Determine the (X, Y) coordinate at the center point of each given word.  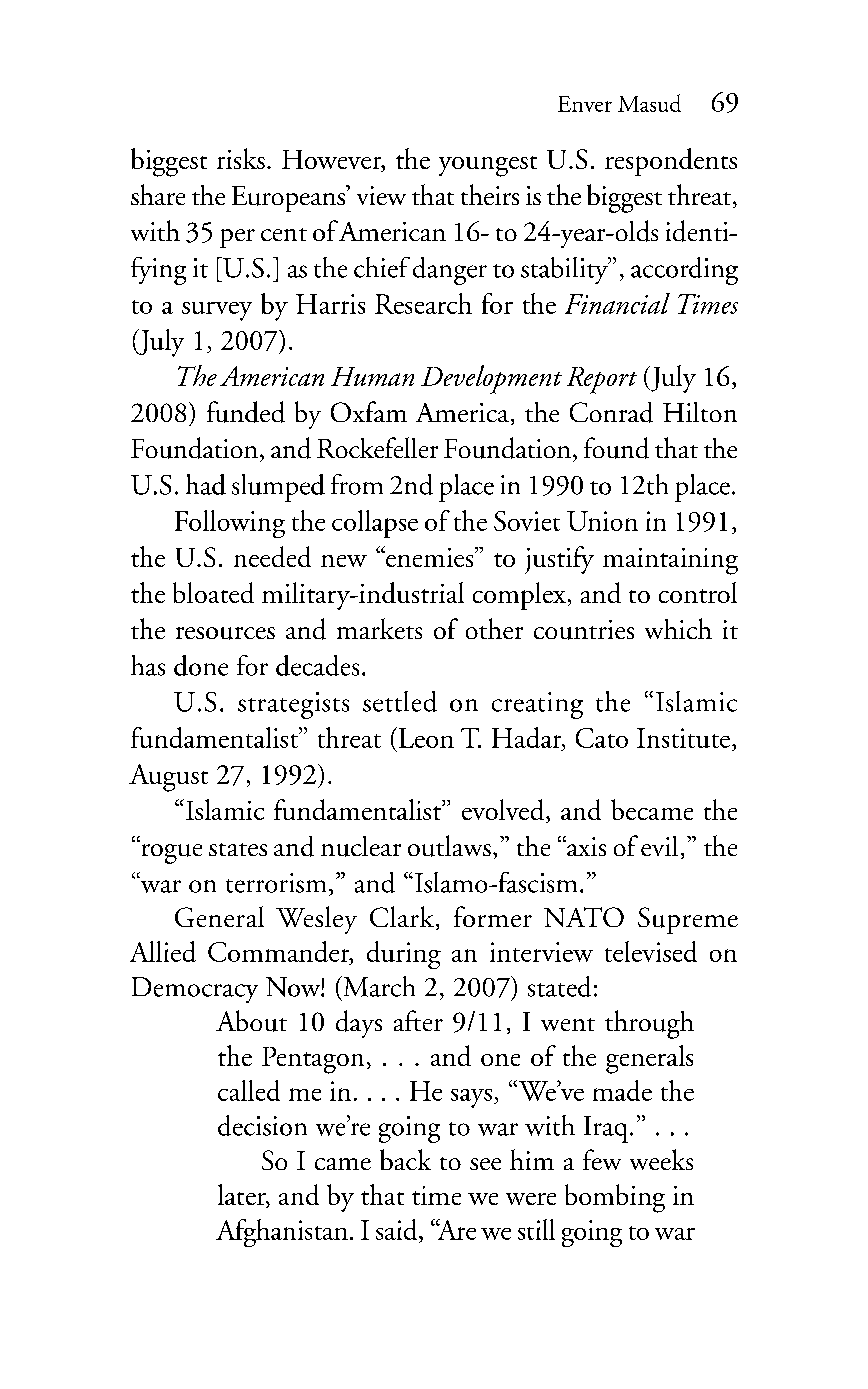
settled (400, 701)
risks (241, 158)
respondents (671, 162)
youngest (488, 166)
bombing (615, 1198)
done (201, 665)
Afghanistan (282, 1233)
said (398, 1231)
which (678, 628)
